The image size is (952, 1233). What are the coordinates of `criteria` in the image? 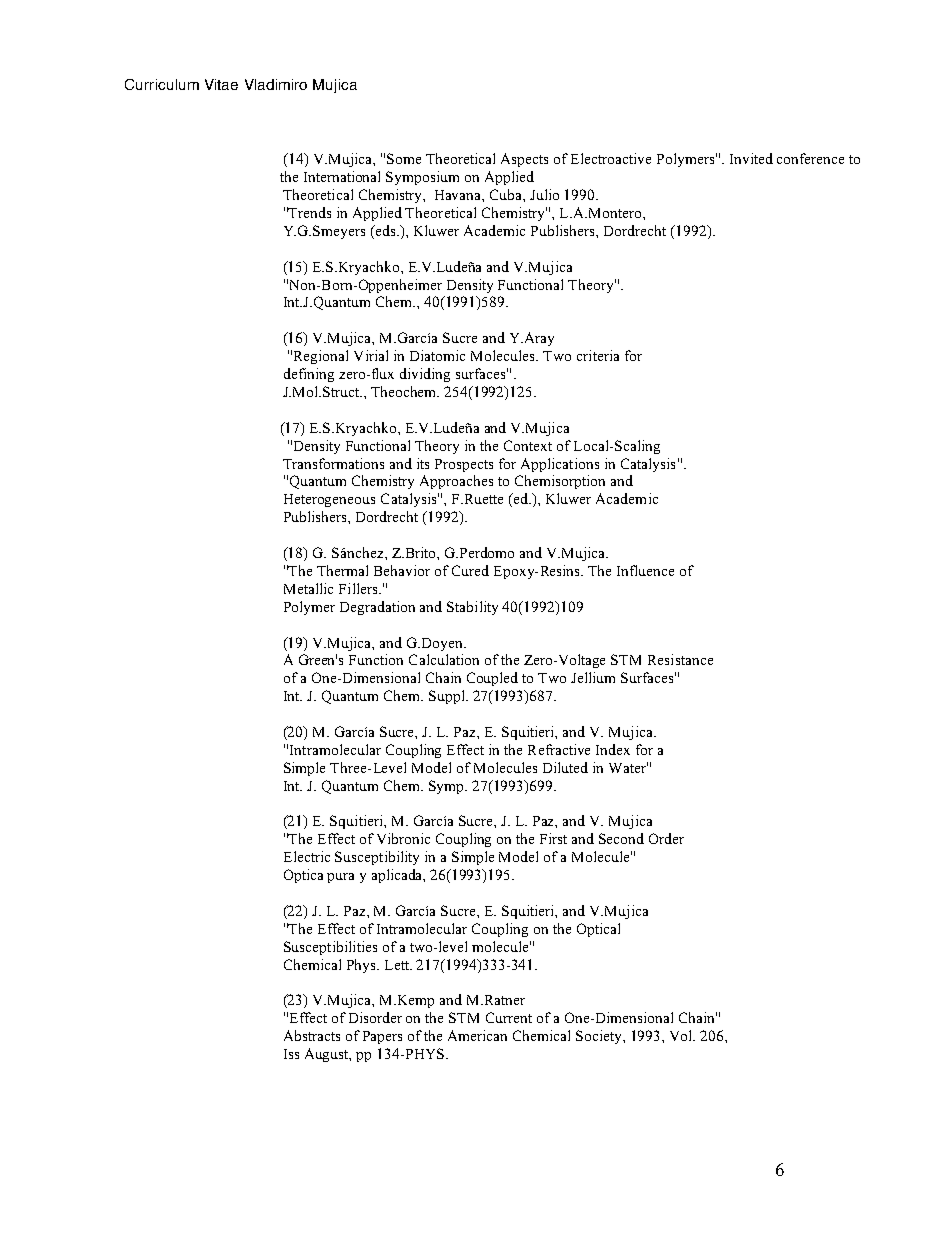 It's located at (598, 355).
